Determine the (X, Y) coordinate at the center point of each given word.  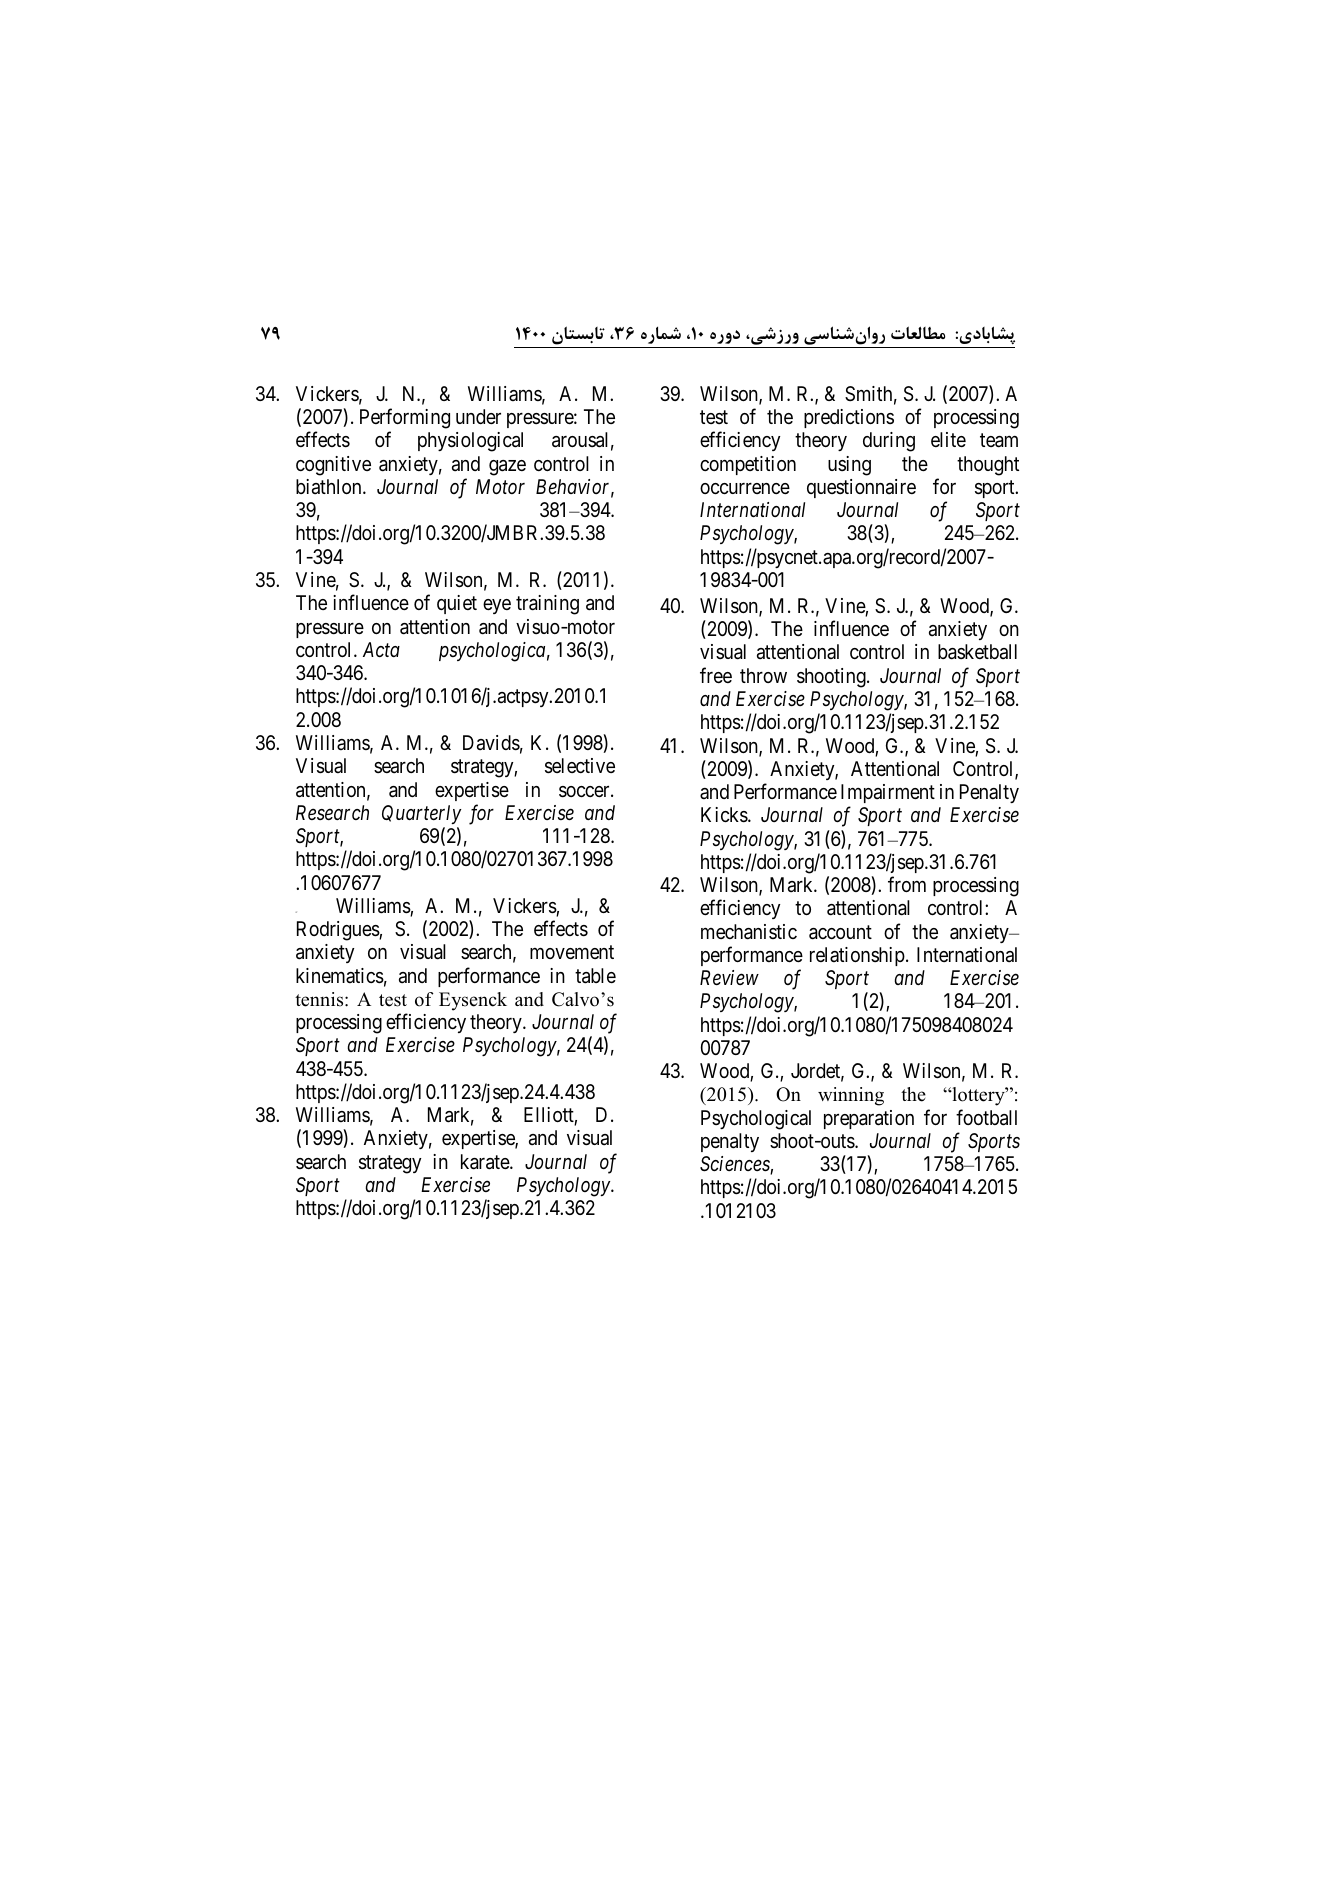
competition (748, 465)
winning (851, 1096)
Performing (405, 420)
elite (948, 439)
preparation (869, 1119)
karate (486, 1162)
